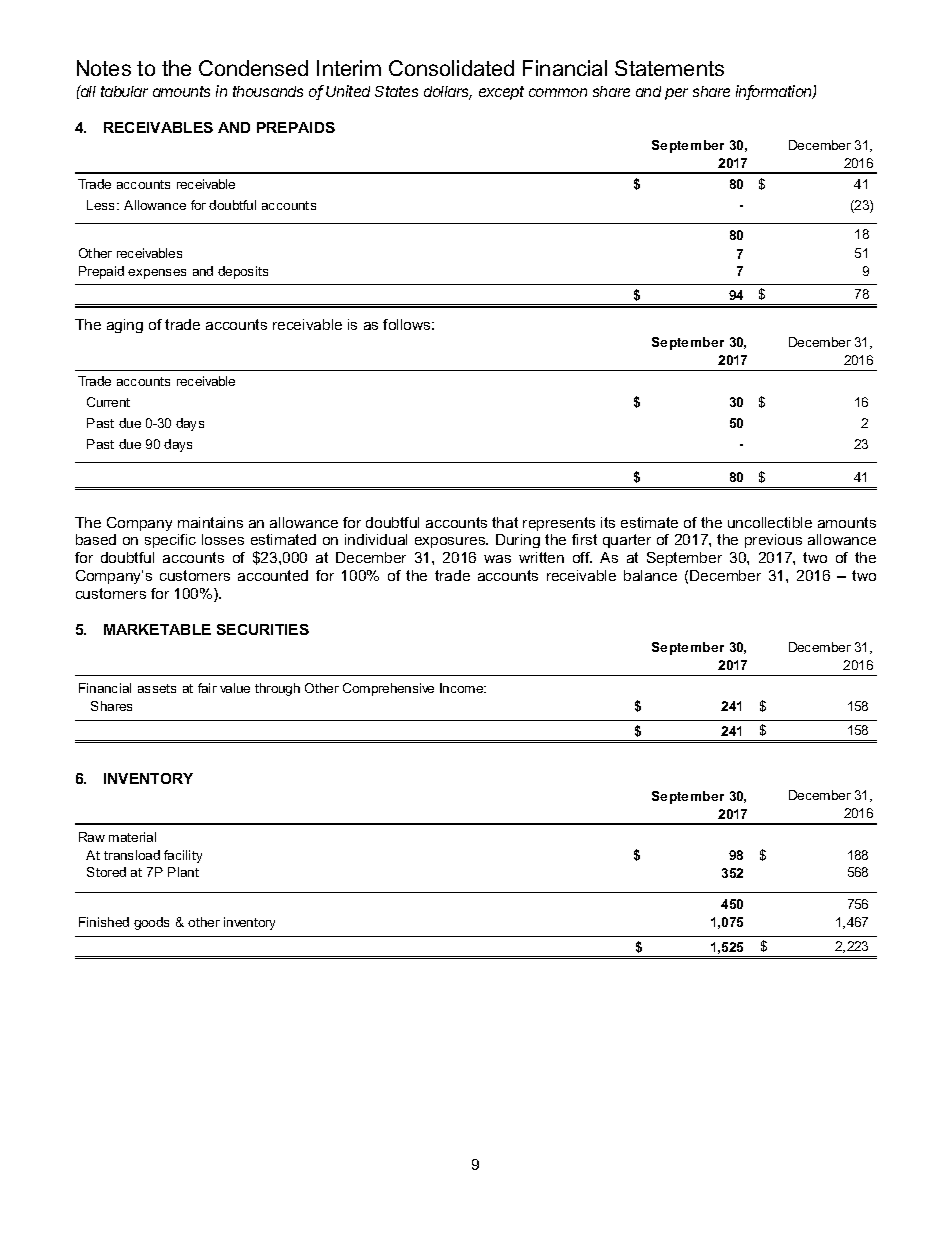 The image size is (952, 1233). What do you see at coordinates (463, 688) in the document?
I see `Income` at bounding box center [463, 688].
